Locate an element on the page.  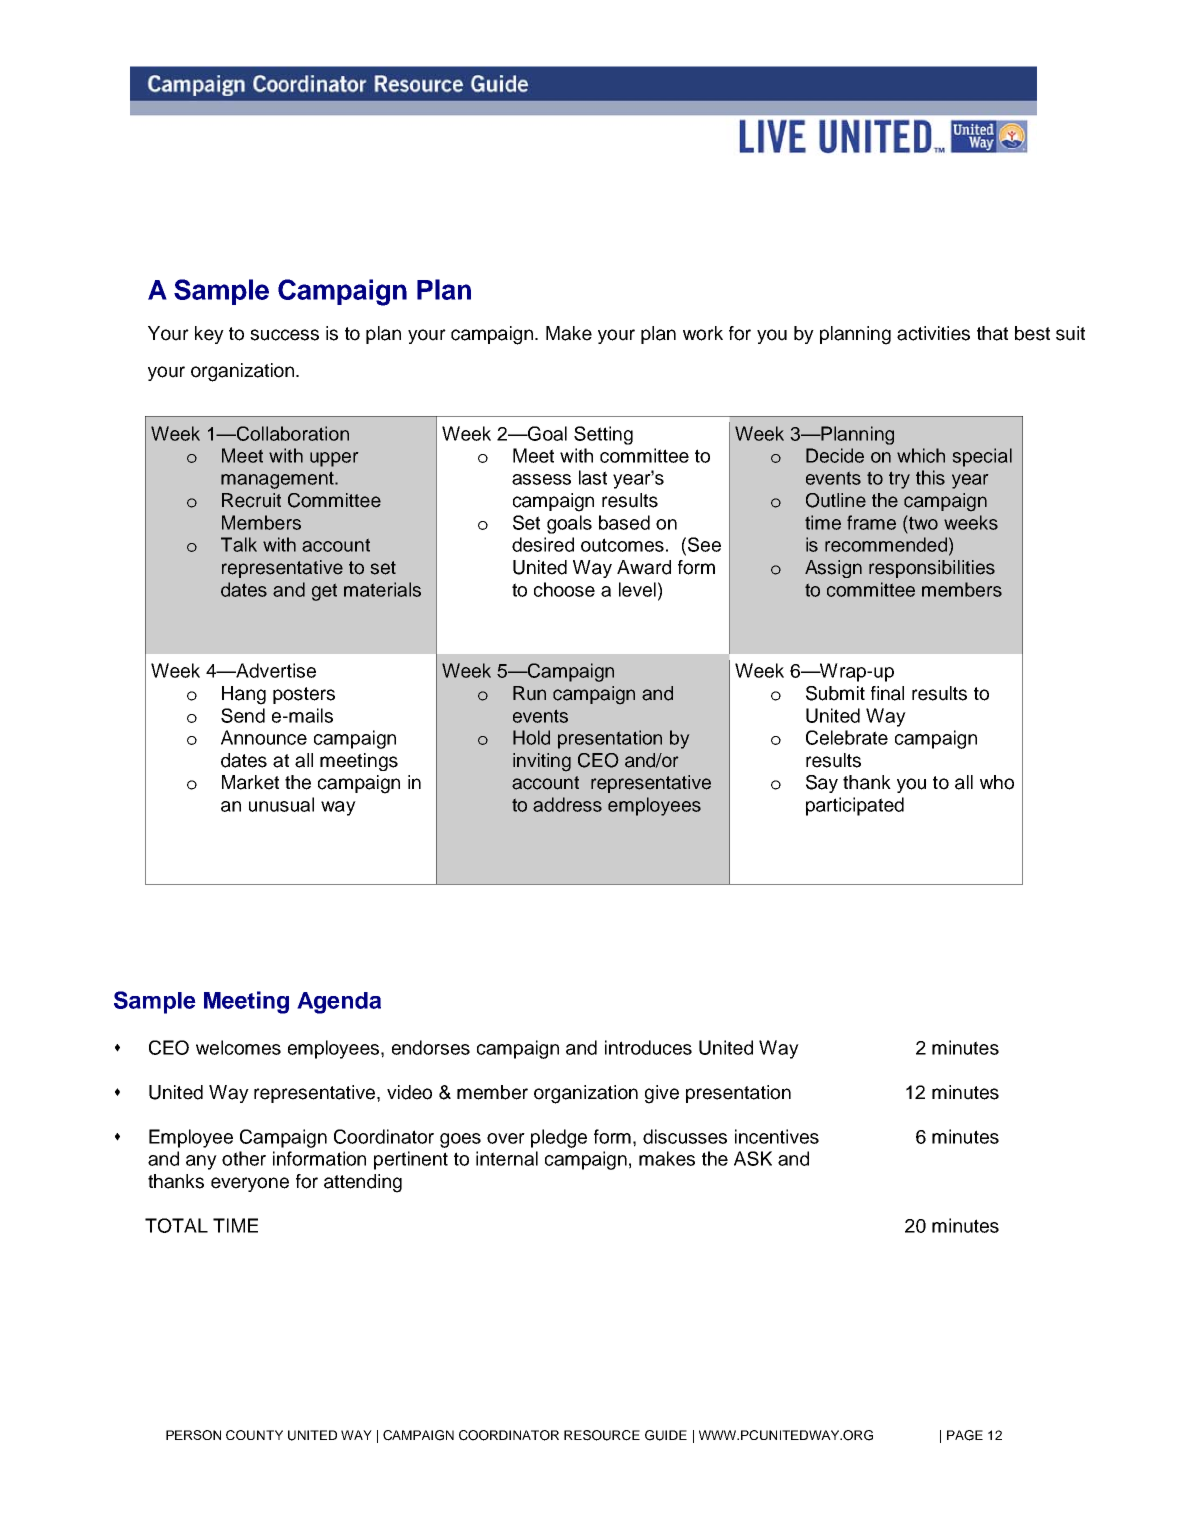
participated is located at coordinates (855, 806).
